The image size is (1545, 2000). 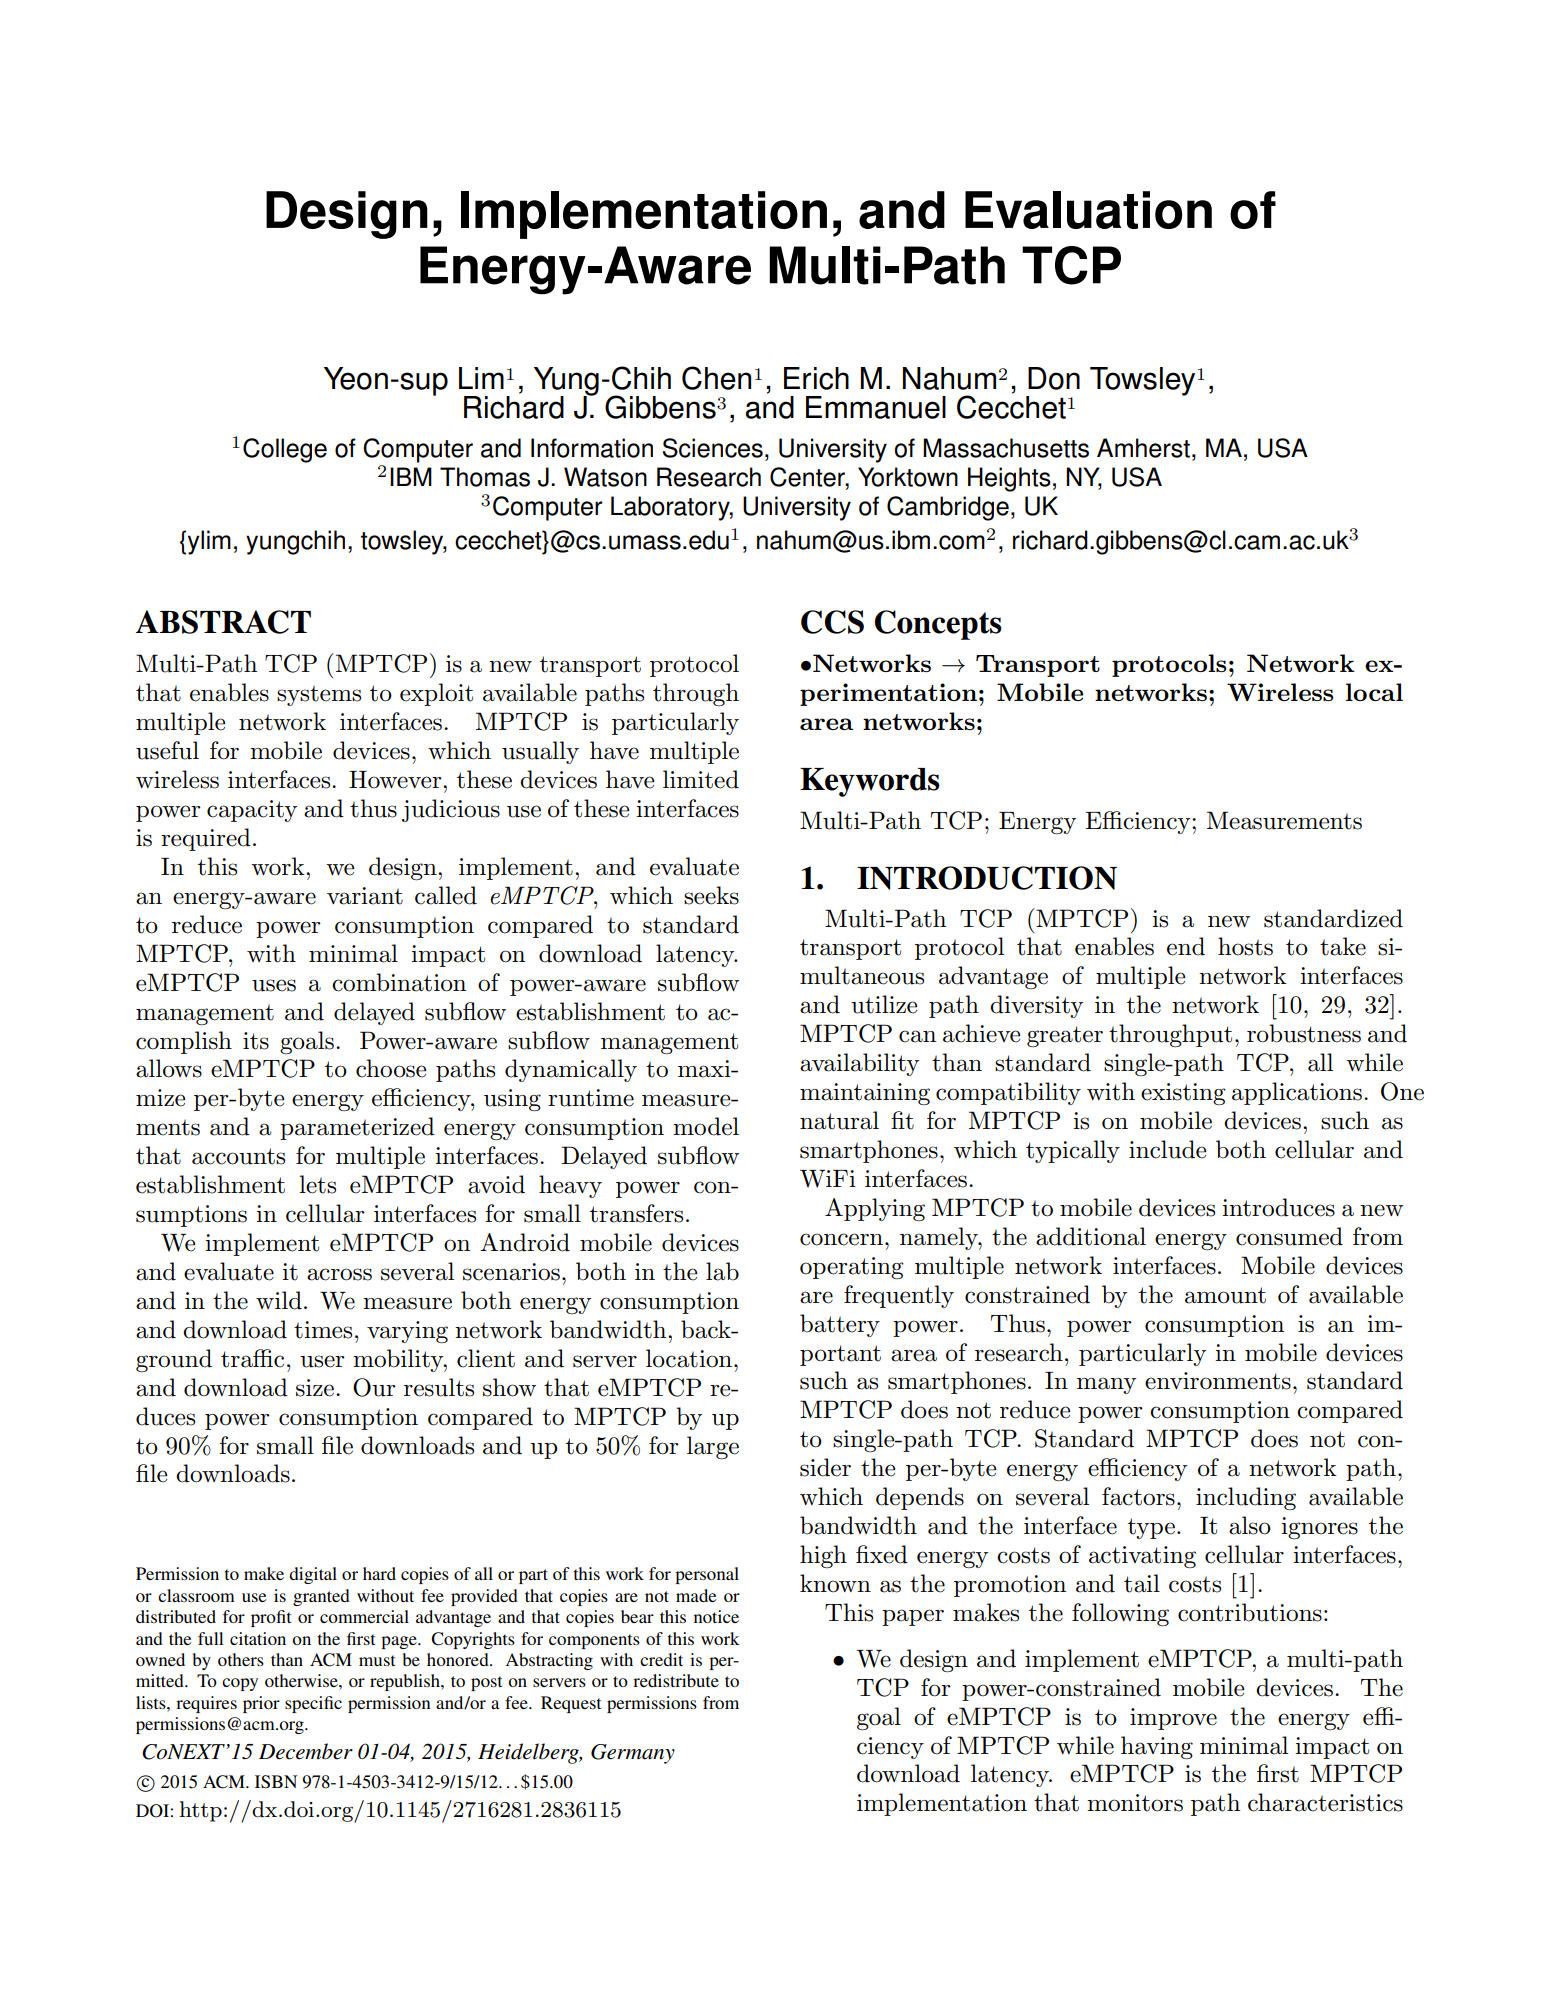 I want to click on capacity, so click(x=252, y=811).
